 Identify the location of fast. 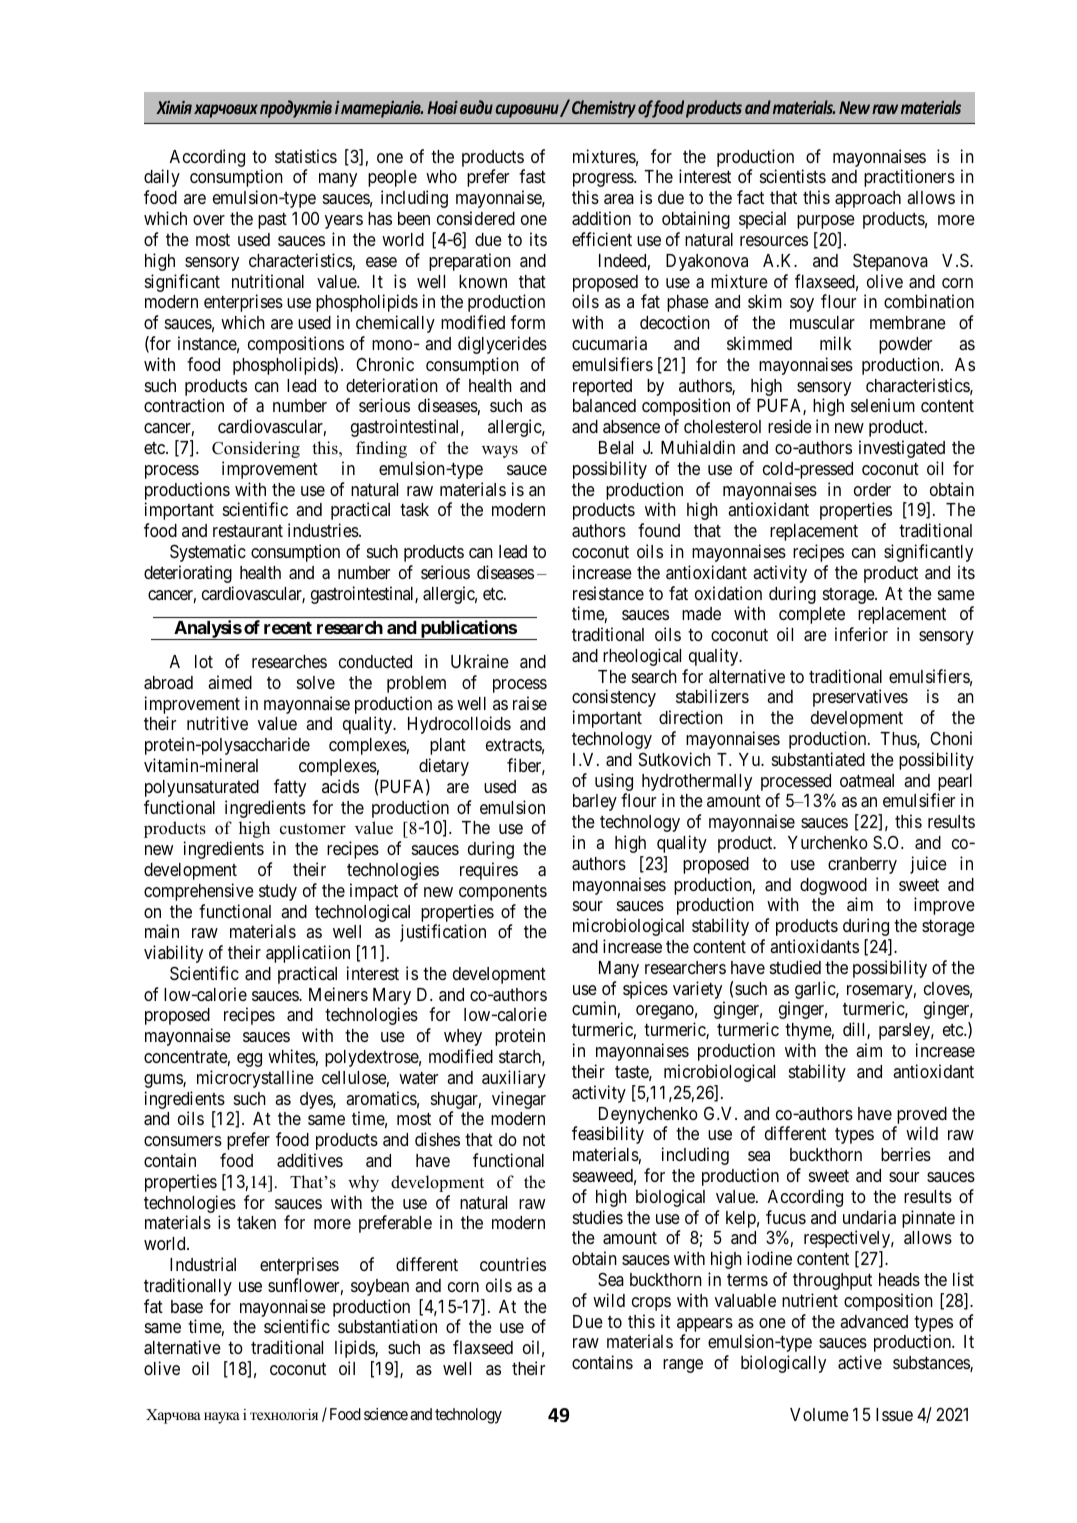
(532, 176).
